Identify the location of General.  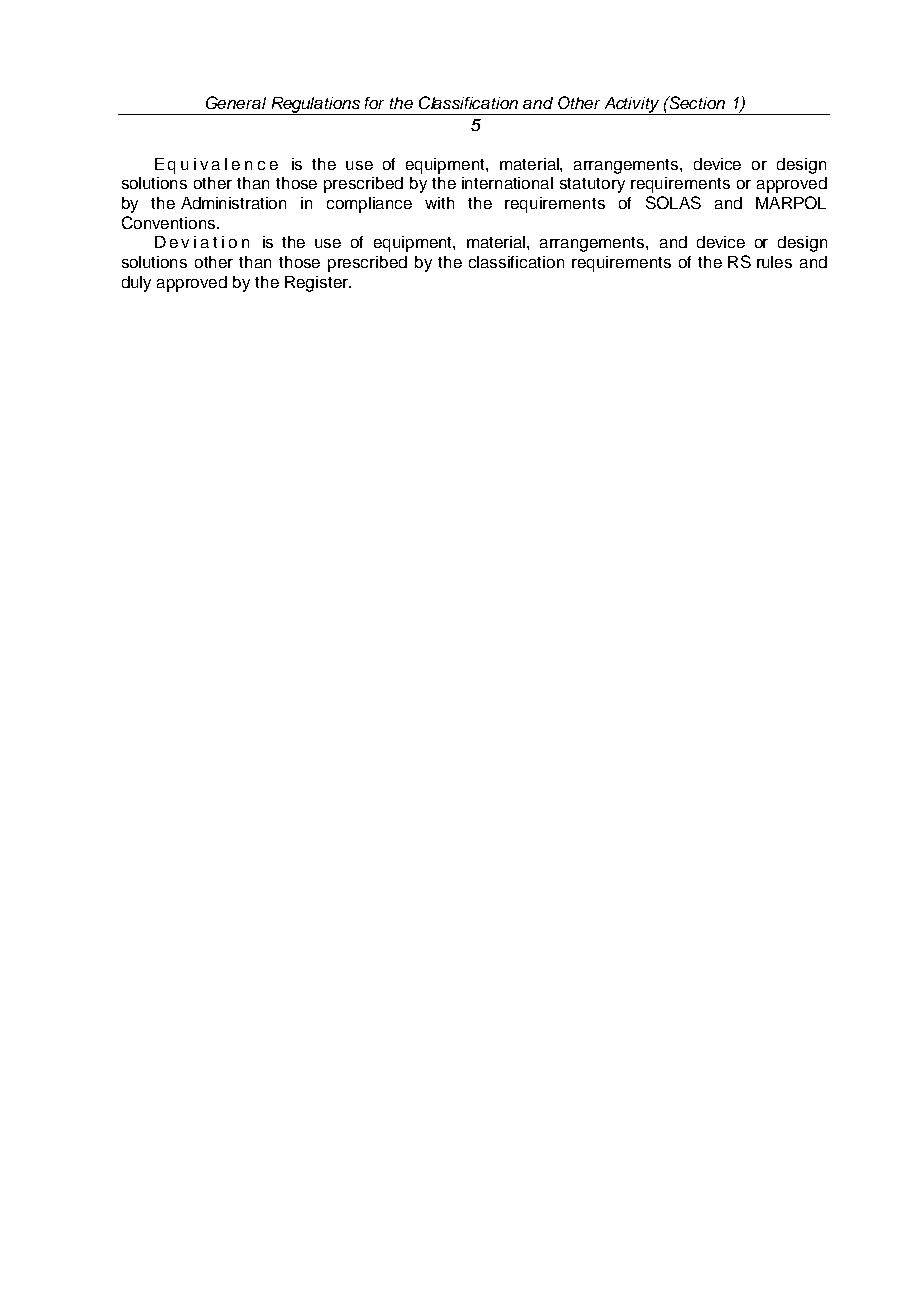
(236, 102).
